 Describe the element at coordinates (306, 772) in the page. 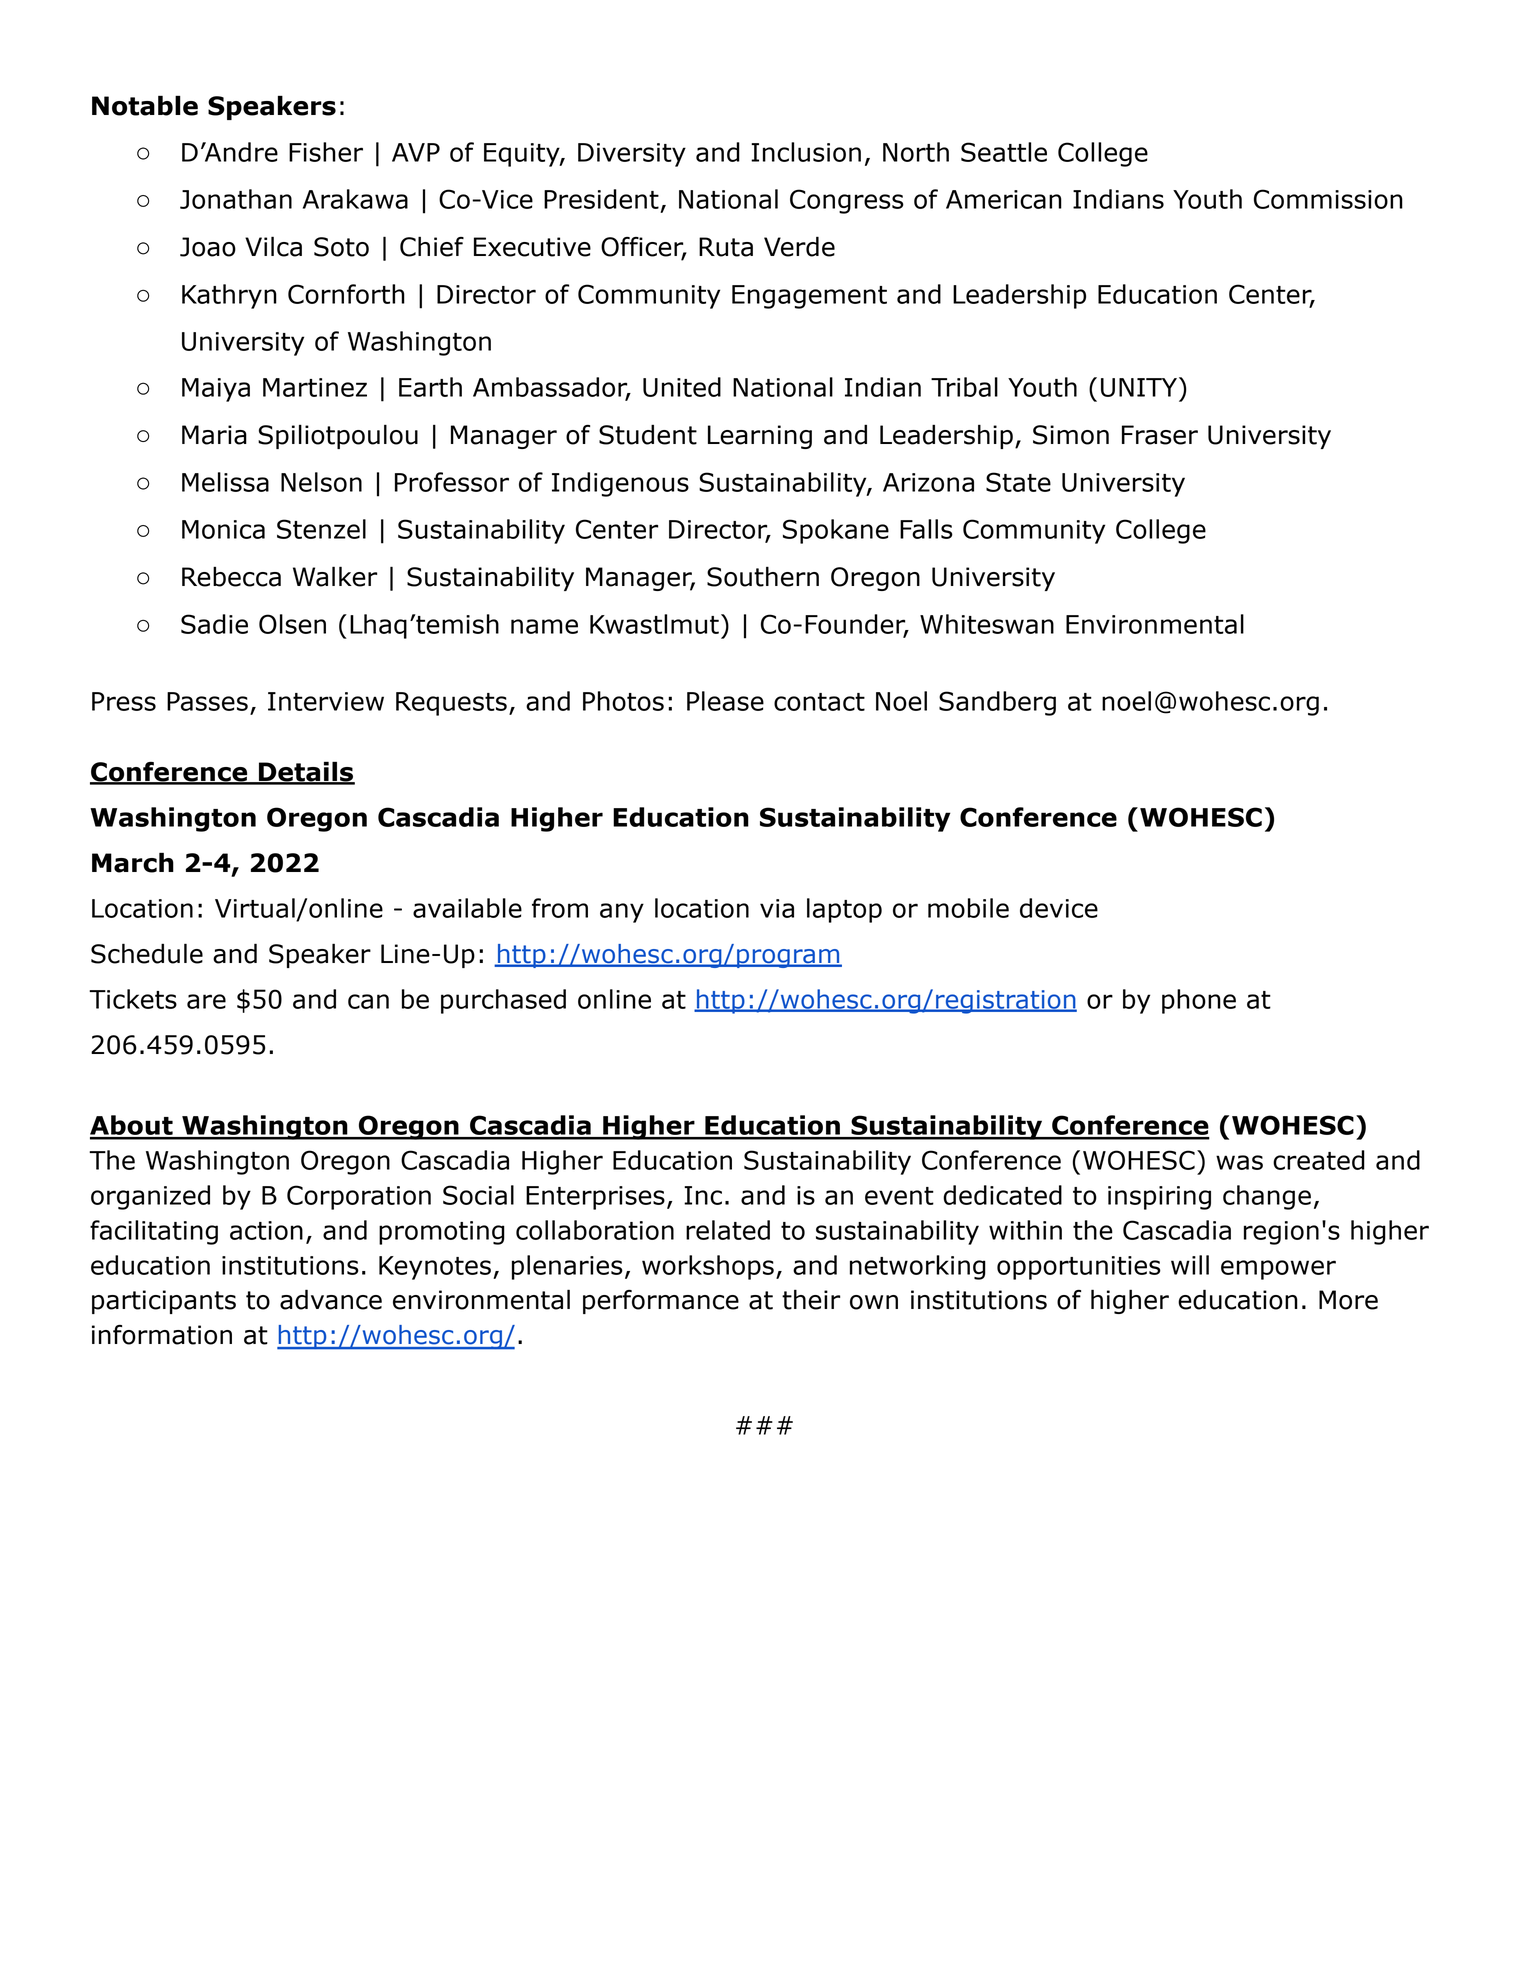

I see `Details` at that location.
